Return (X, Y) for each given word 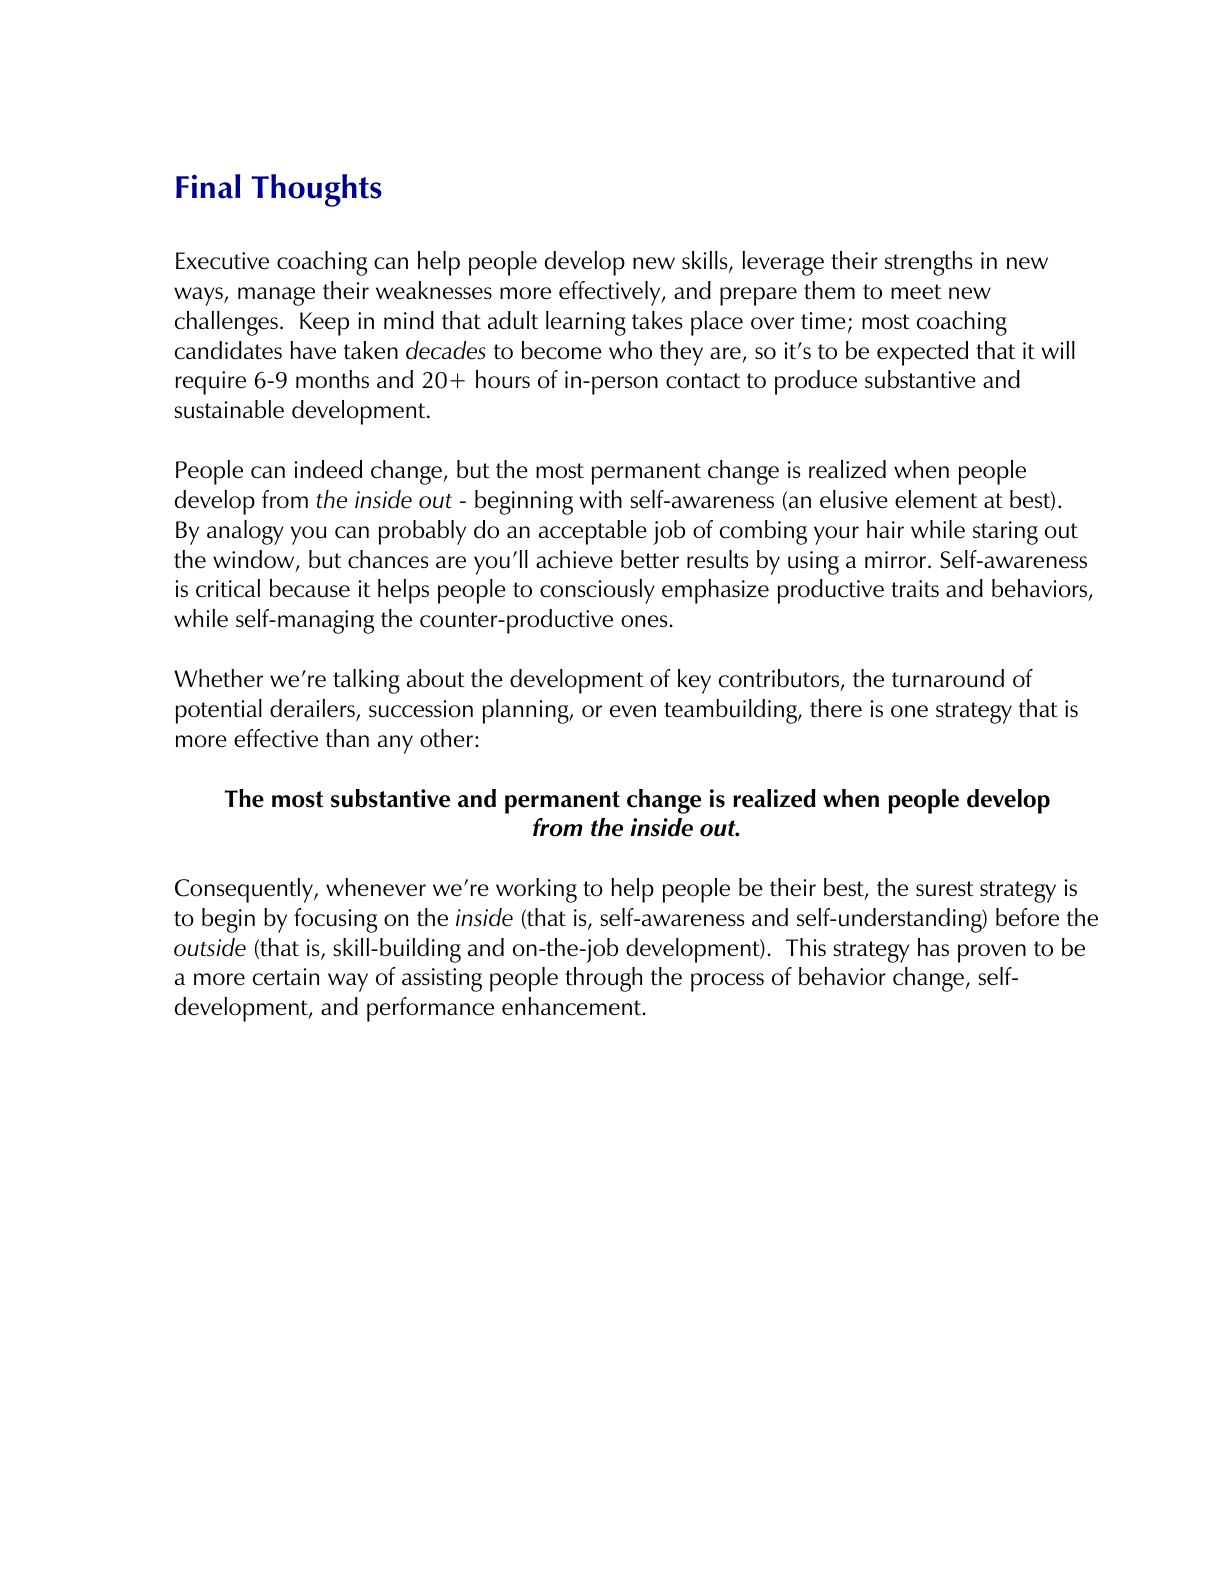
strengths (928, 263)
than (347, 738)
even (633, 711)
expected (922, 353)
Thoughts (317, 190)
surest (945, 889)
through (603, 979)
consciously (597, 591)
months (332, 379)
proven (992, 953)
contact (703, 381)
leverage (783, 263)
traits (915, 589)
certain (286, 977)
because (310, 588)
